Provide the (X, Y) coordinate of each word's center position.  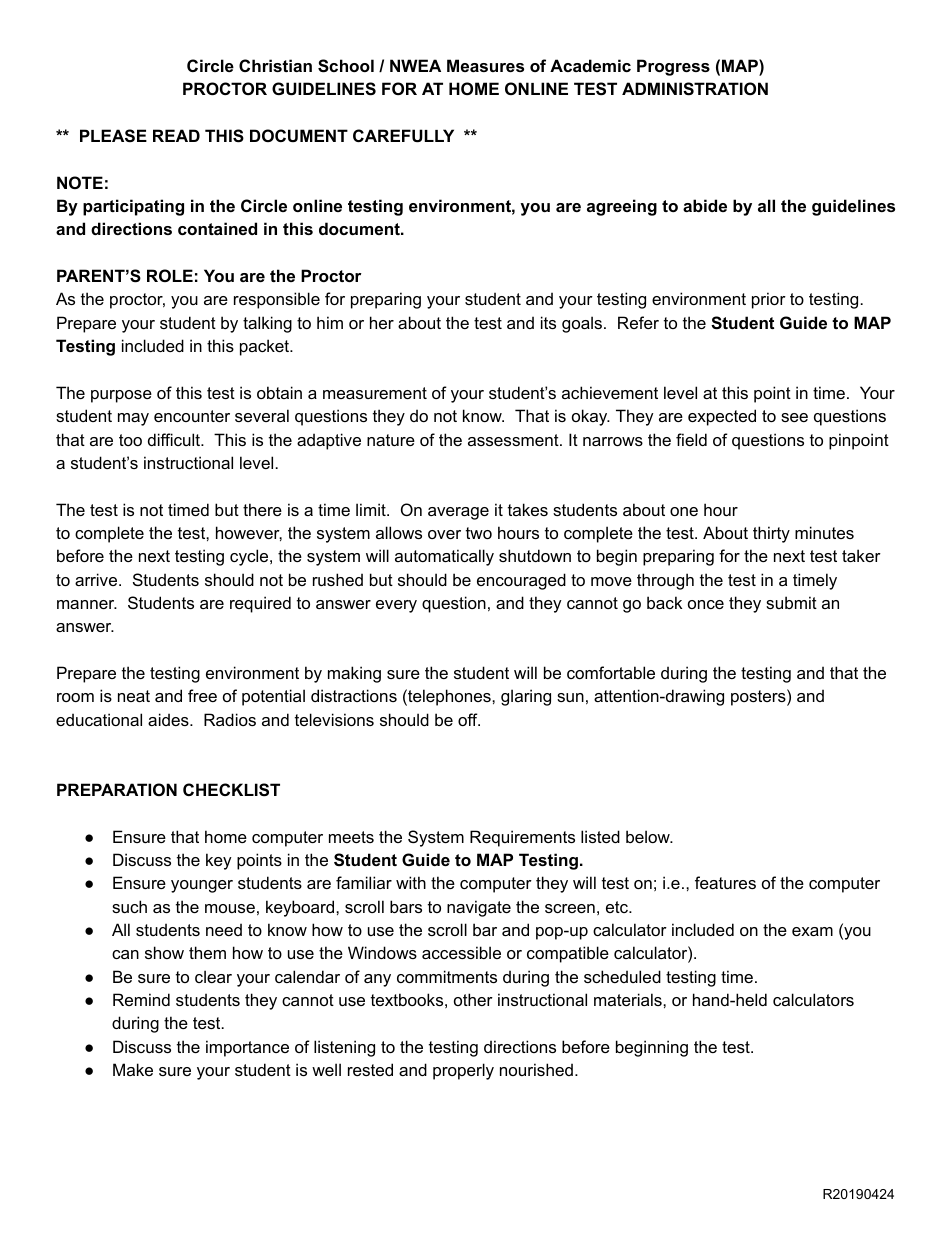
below (649, 836)
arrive (97, 579)
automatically (444, 557)
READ (176, 135)
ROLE (170, 275)
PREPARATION (117, 789)
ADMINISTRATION (695, 89)
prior (769, 300)
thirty (771, 534)
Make (133, 1069)
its (548, 322)
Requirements (522, 838)
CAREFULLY (403, 135)
